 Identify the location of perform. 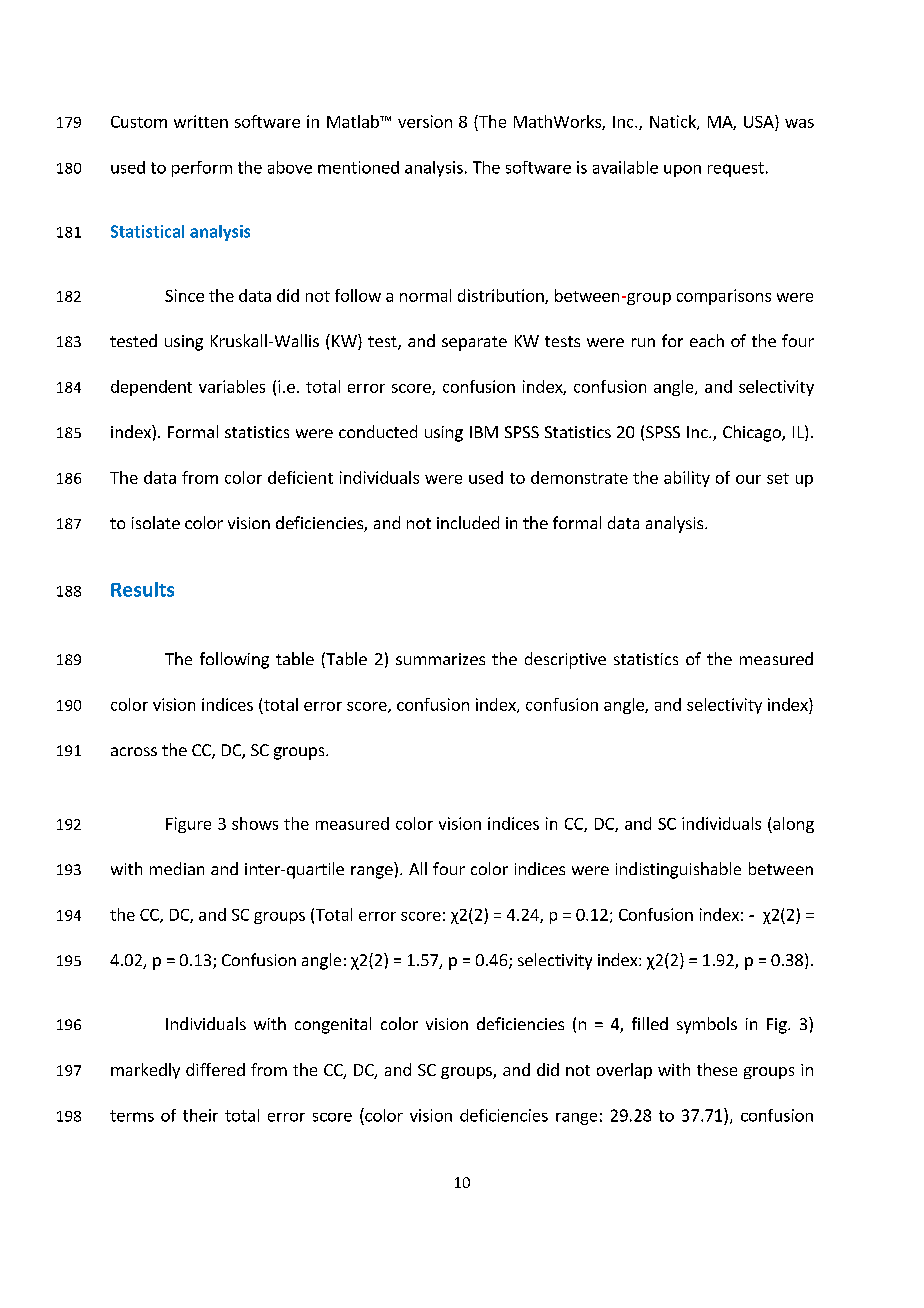
(202, 169).
